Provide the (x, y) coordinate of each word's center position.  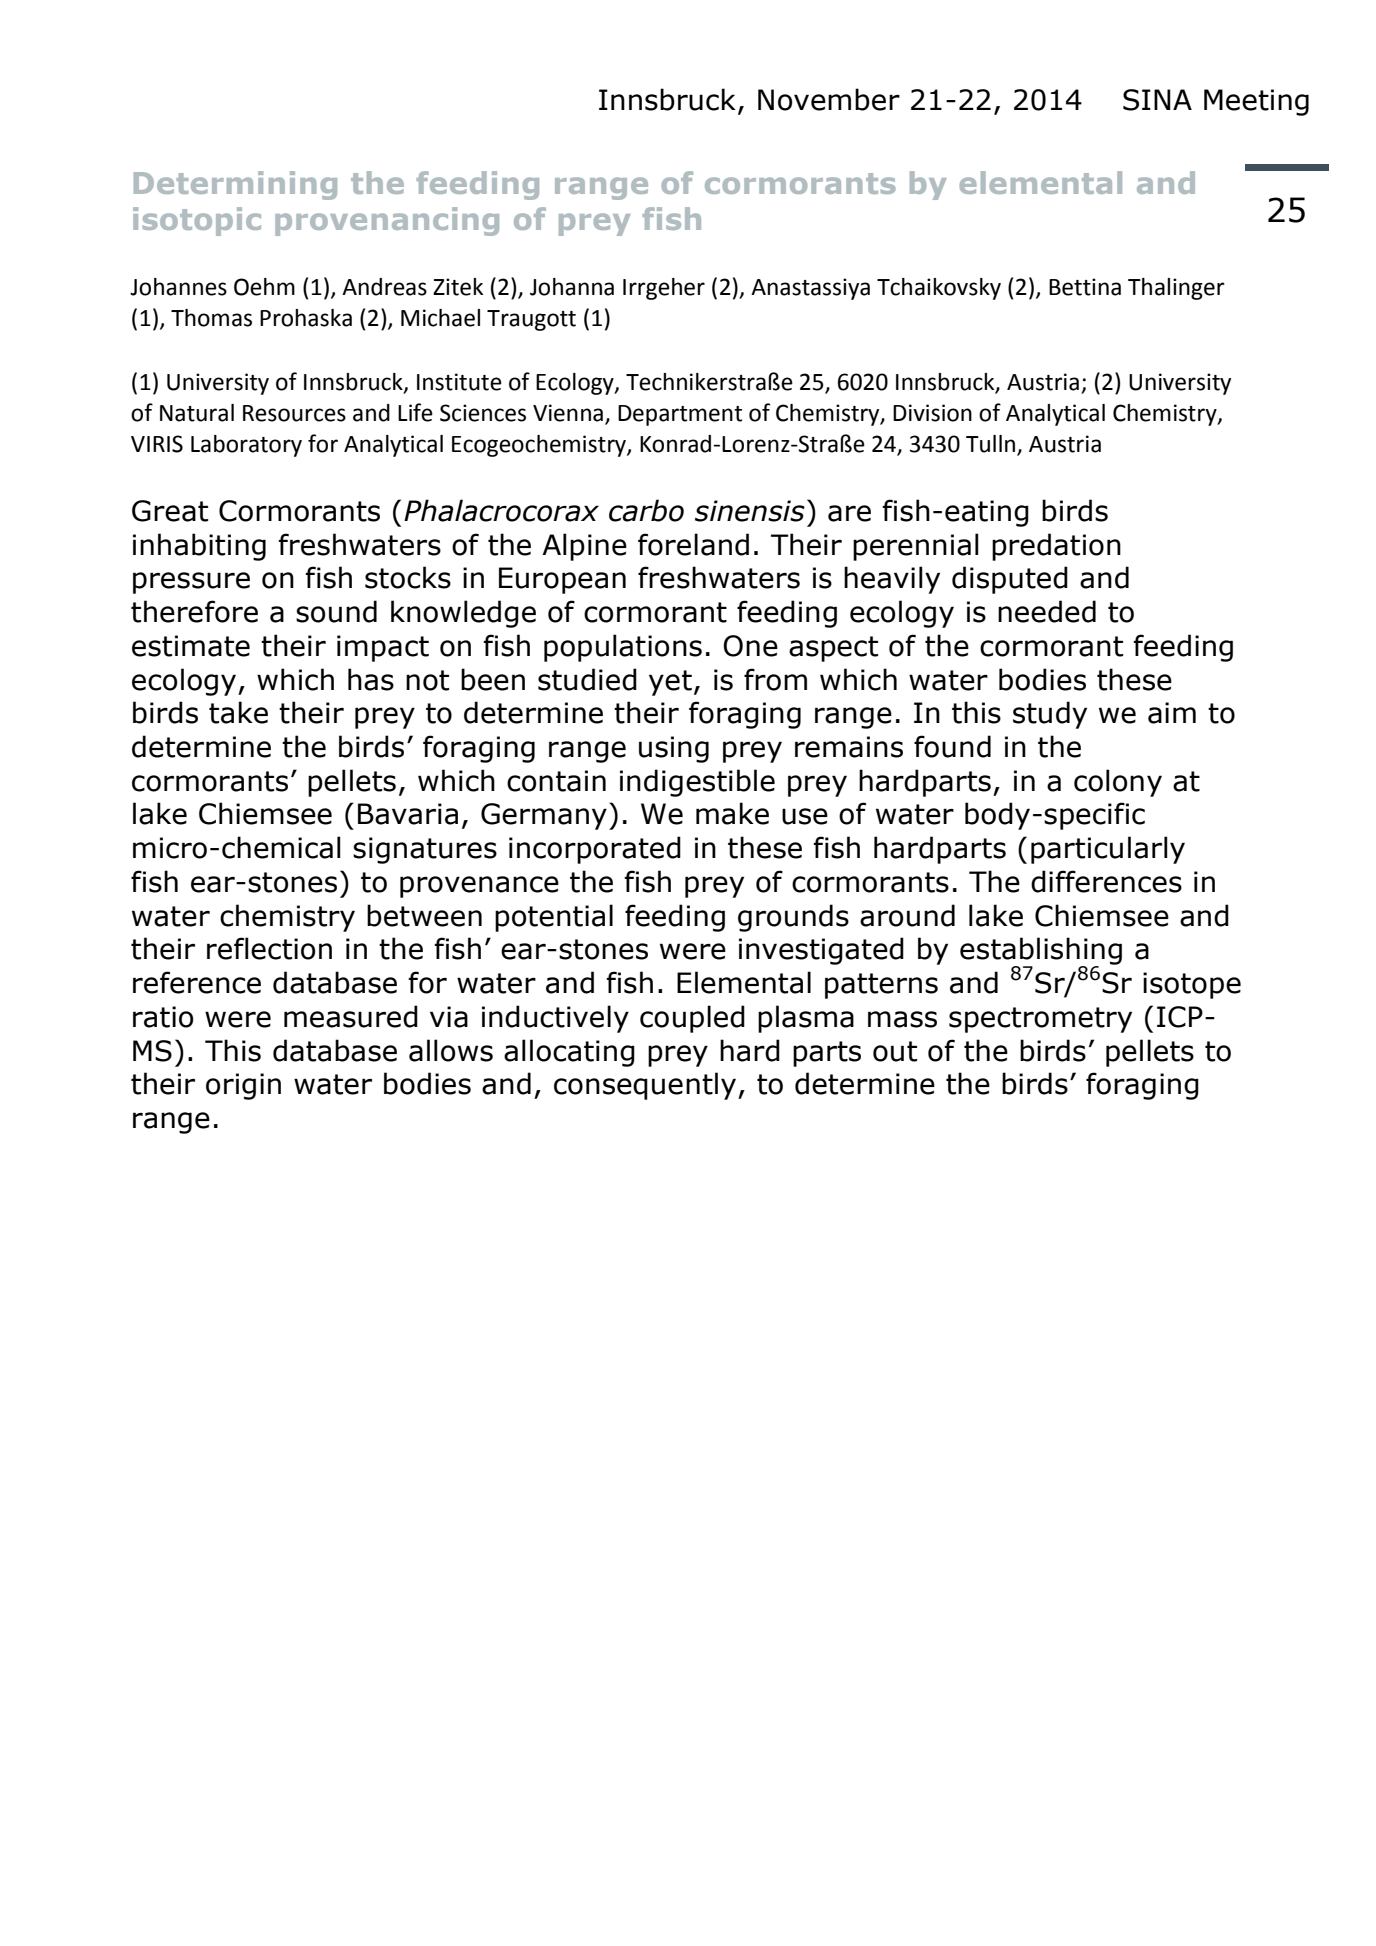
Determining (235, 185)
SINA (1157, 100)
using (674, 749)
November (829, 99)
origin (243, 1086)
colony (1118, 783)
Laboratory (246, 446)
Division (932, 413)
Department (680, 415)
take (238, 712)
